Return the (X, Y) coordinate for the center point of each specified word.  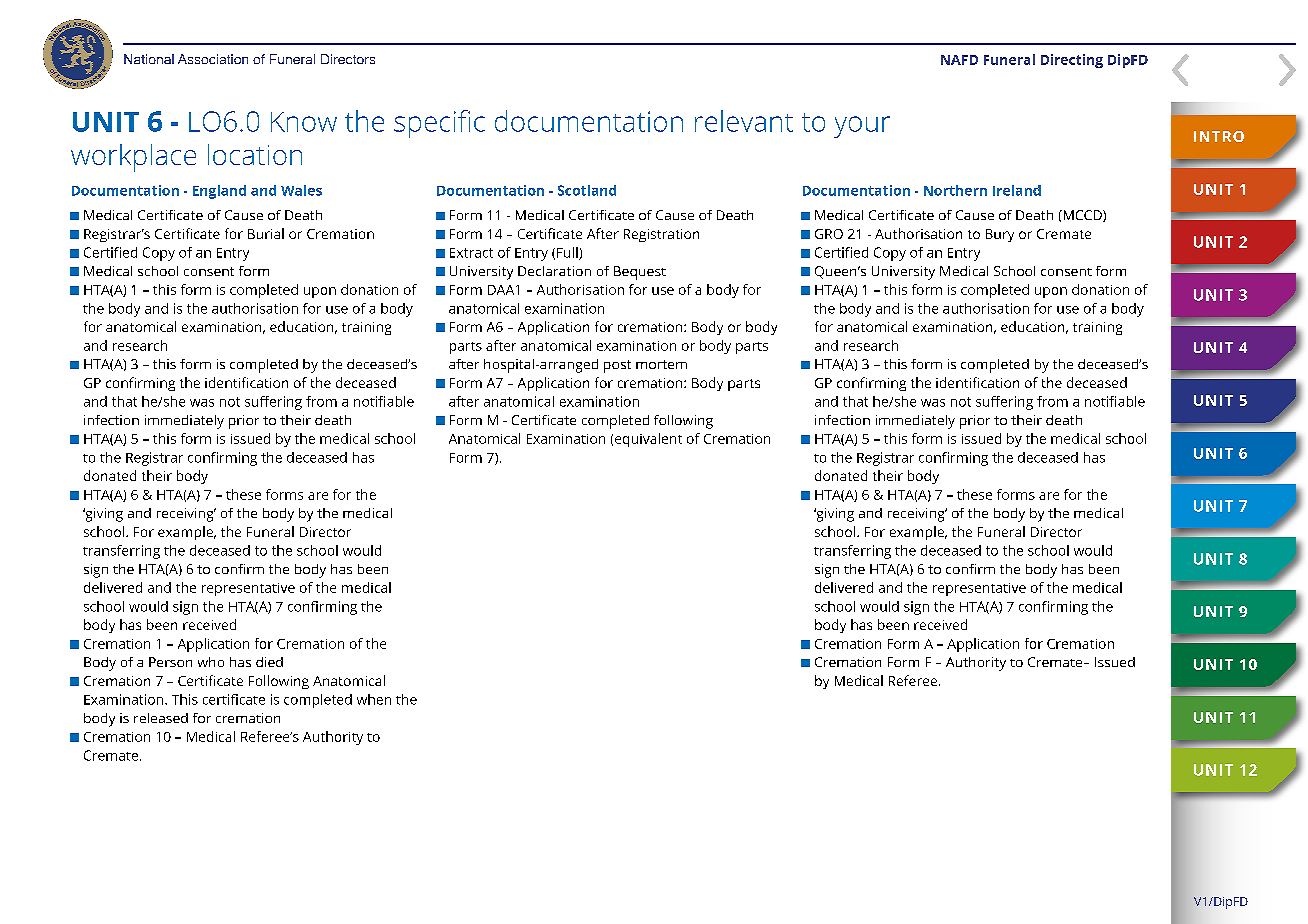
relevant (744, 121)
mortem (661, 364)
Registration (661, 235)
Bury (1000, 235)
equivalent (648, 440)
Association (213, 59)
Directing (1072, 61)
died (269, 662)
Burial (266, 233)
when (374, 699)
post (617, 366)
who (211, 662)
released (161, 718)
